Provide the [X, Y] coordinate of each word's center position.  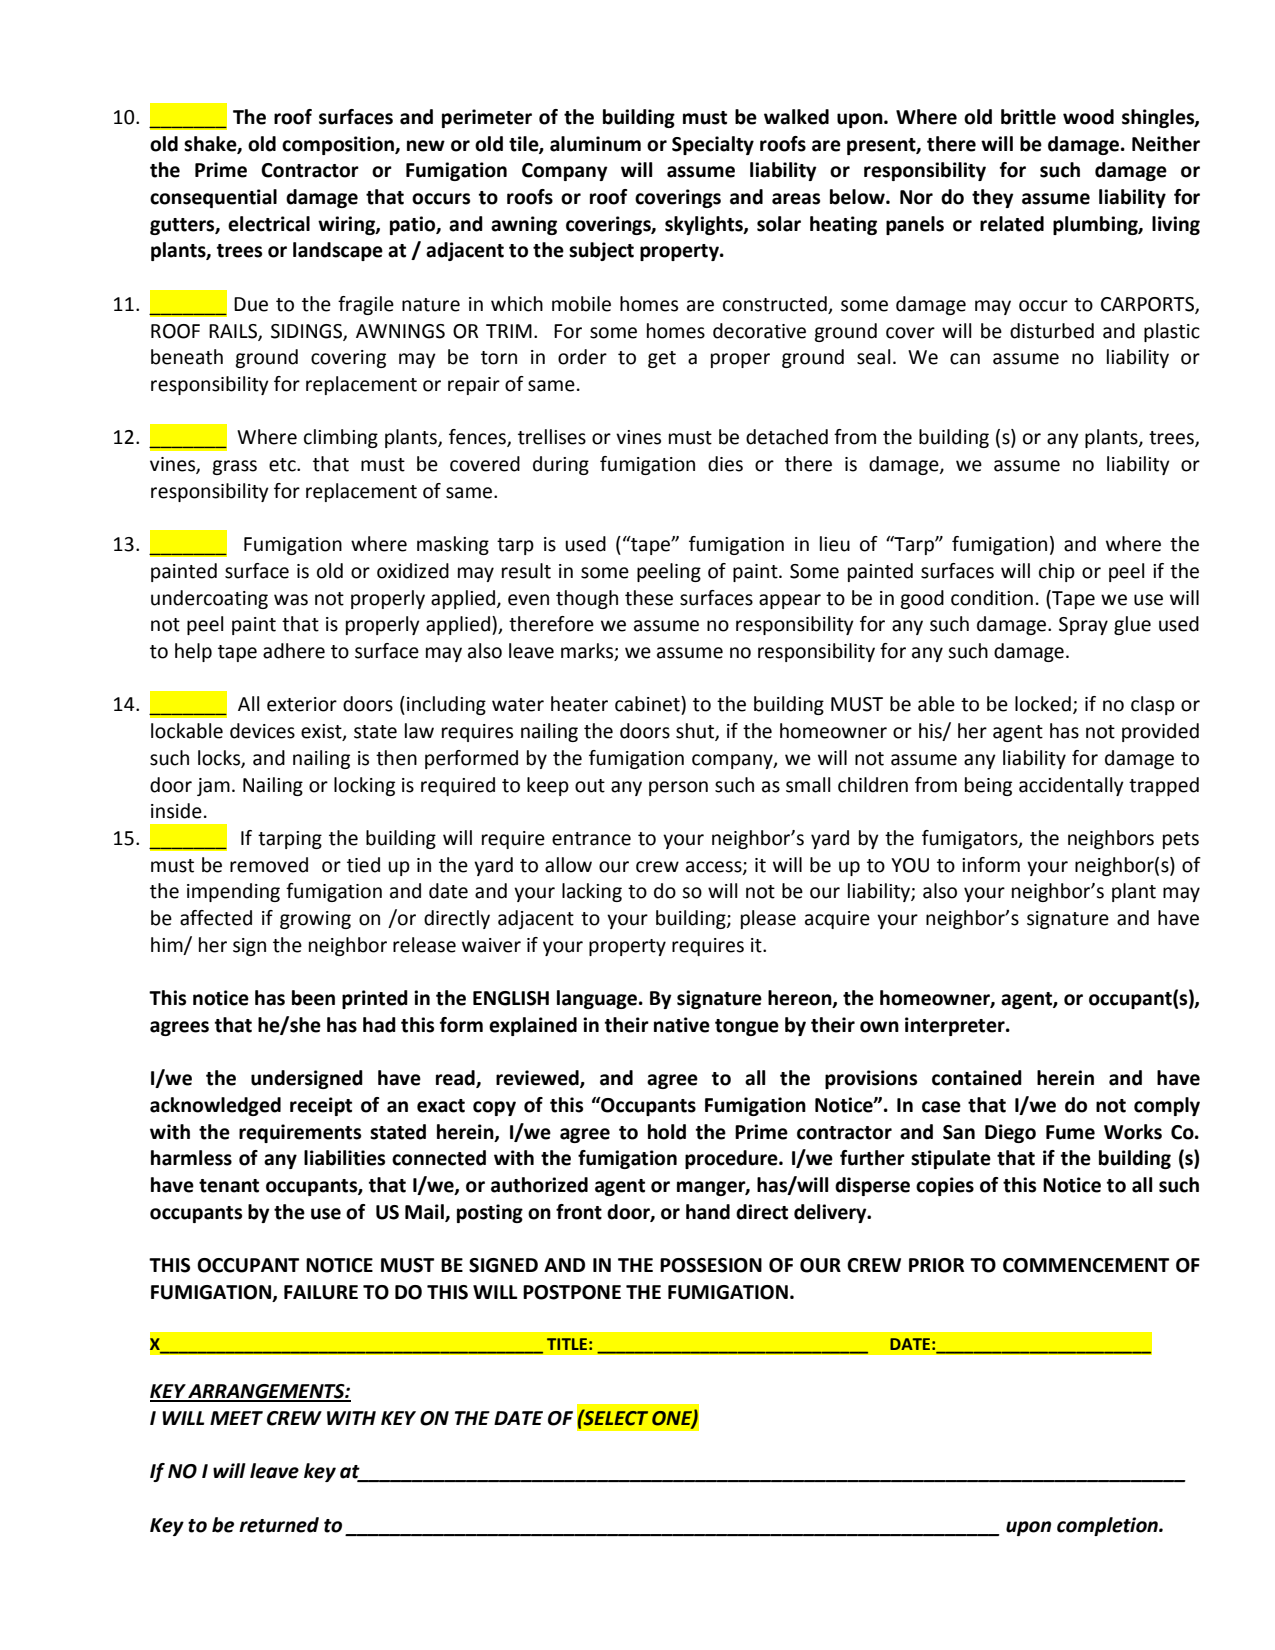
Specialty [713, 145]
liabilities [344, 1158]
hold [667, 1132]
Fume [1070, 1132]
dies [725, 464]
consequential [213, 198]
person [678, 788]
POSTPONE [572, 1292]
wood [1088, 117]
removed [269, 865]
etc [283, 465]
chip [1057, 572]
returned [279, 1525]
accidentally [1071, 786]
